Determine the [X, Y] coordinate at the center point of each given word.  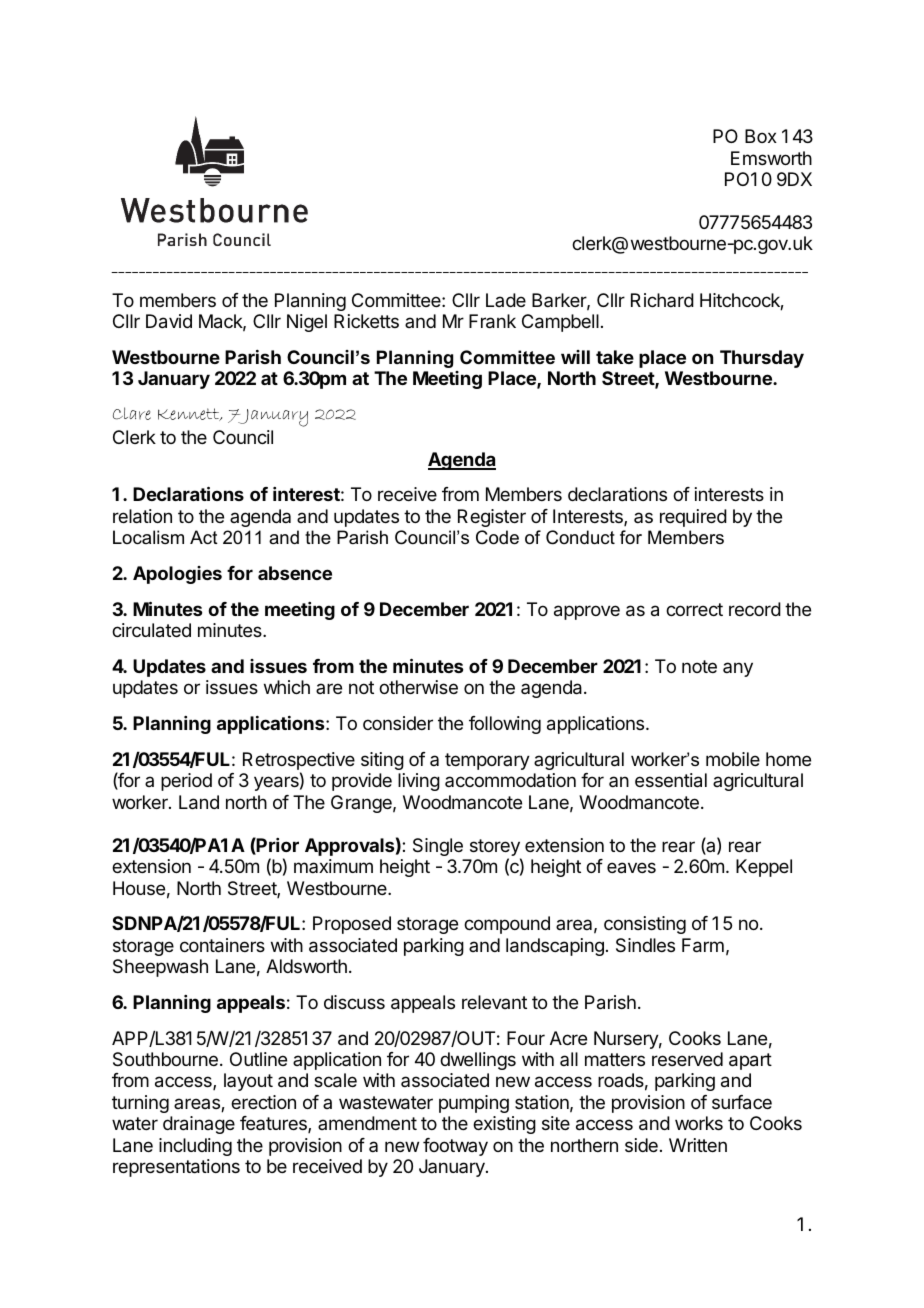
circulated [151, 630]
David [169, 321]
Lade [506, 300]
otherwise [418, 687]
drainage [199, 1125]
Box [761, 136]
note [699, 666]
